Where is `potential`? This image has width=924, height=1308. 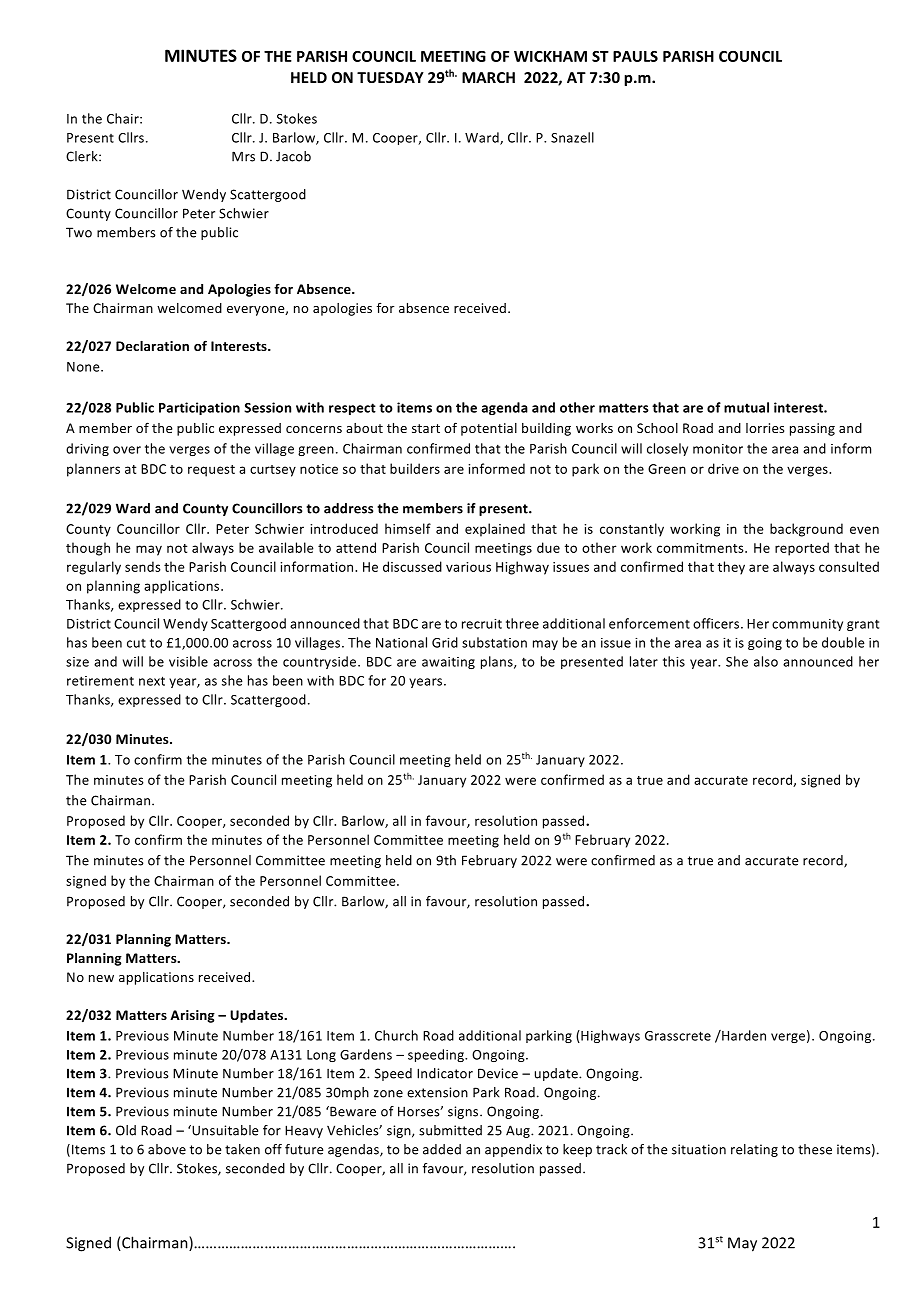
potential is located at coordinates (489, 429).
